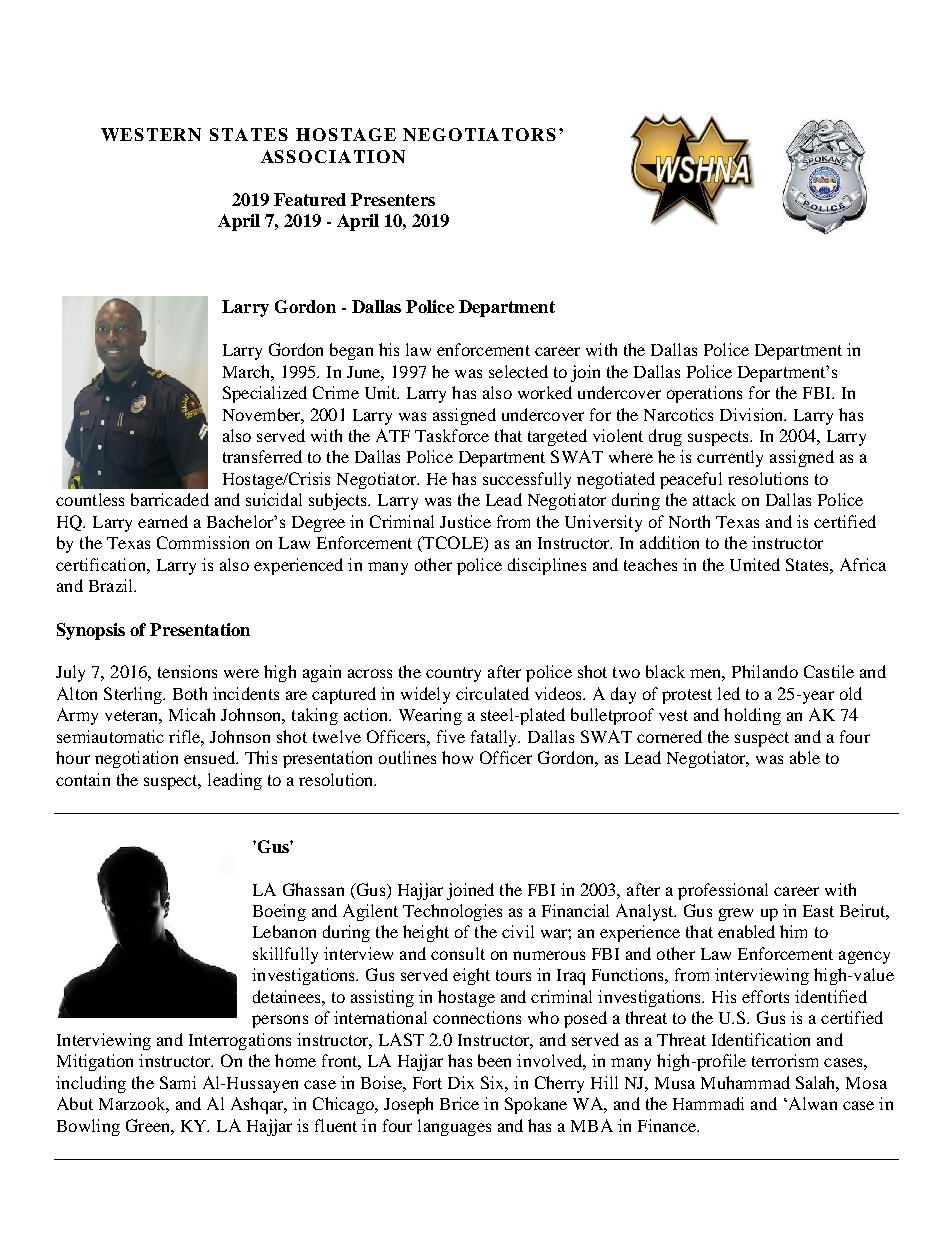  What do you see at coordinates (745, 1082) in the image?
I see `Muhammad` at bounding box center [745, 1082].
